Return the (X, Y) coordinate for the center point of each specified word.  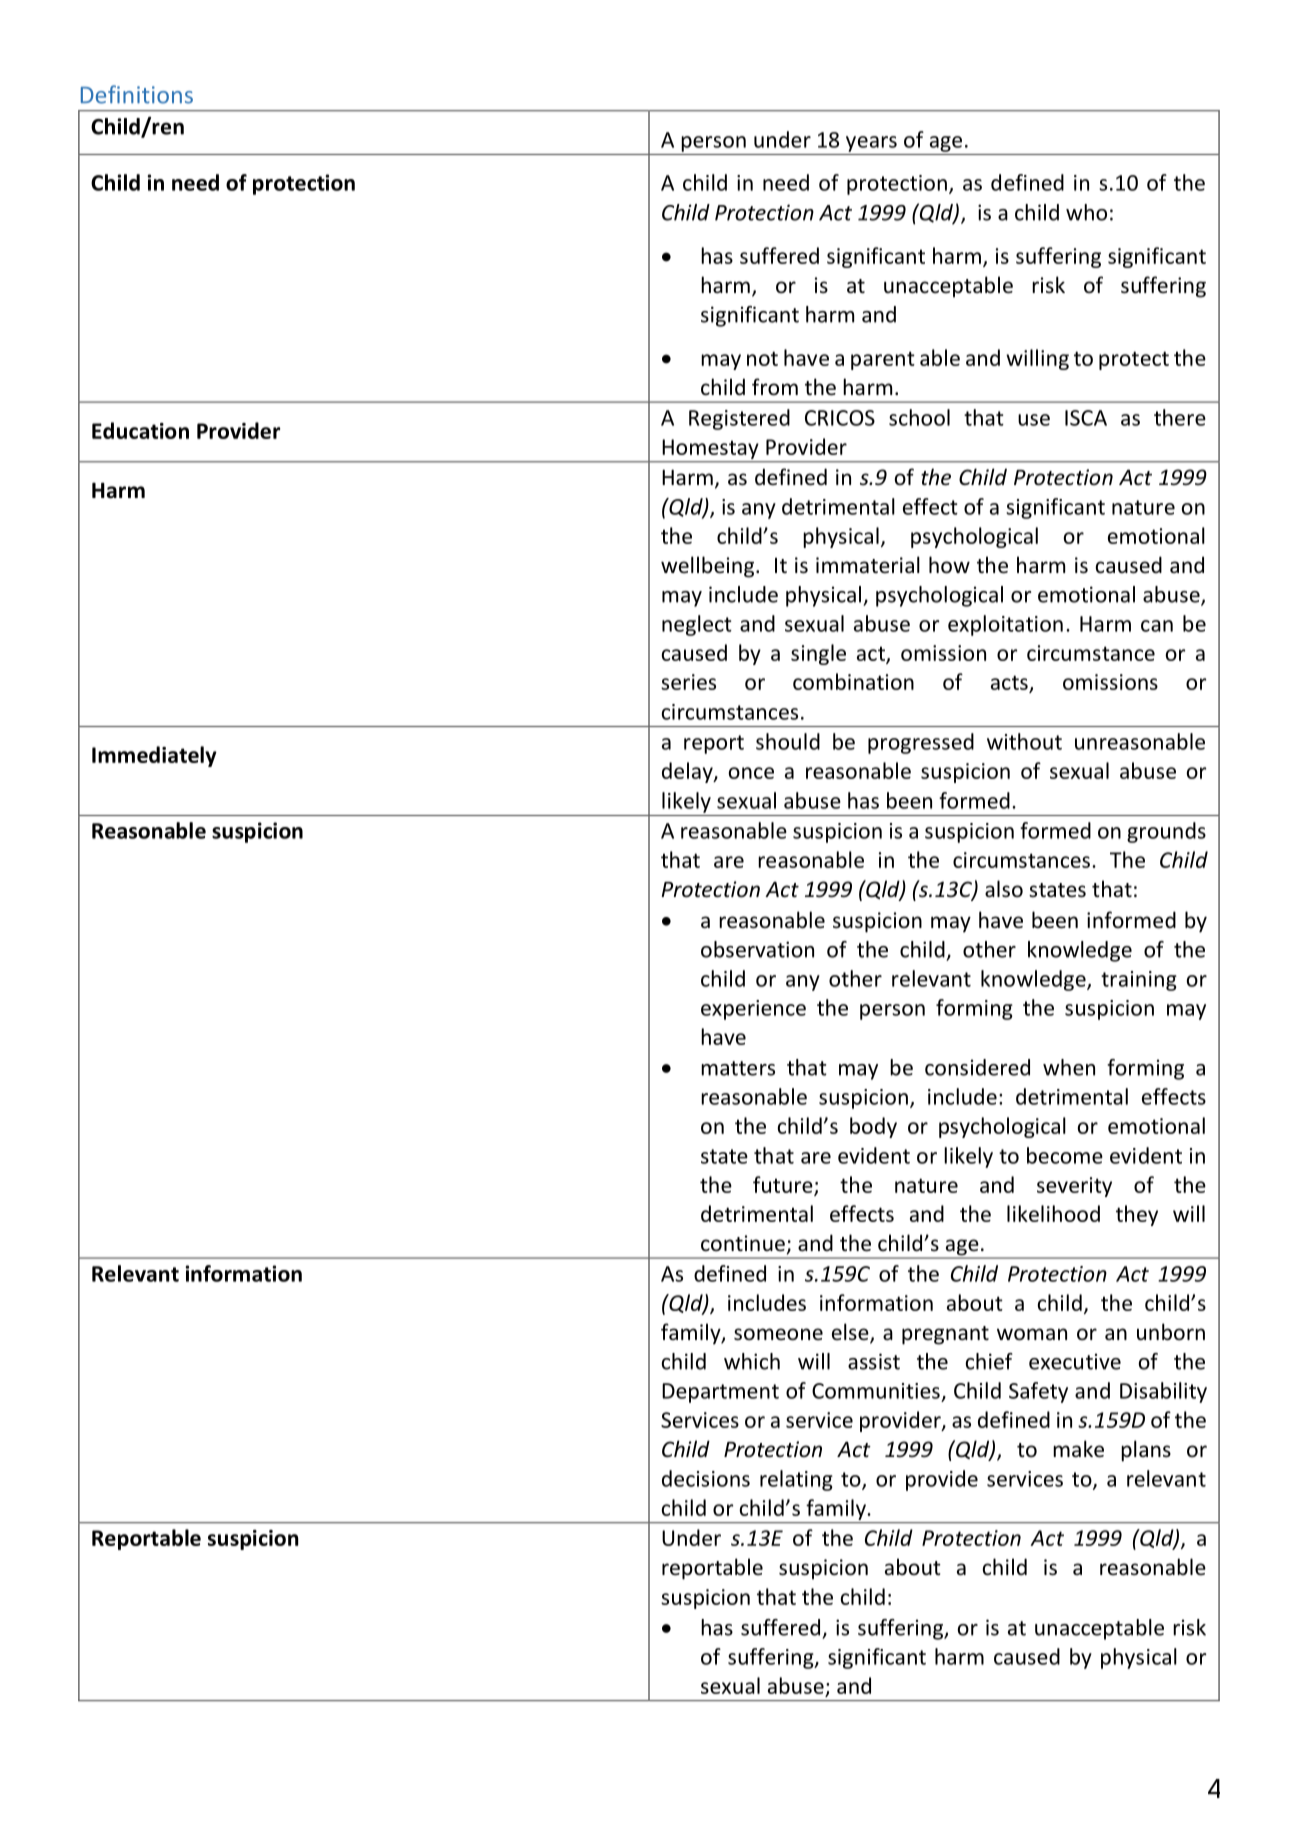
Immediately (154, 756)
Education (140, 430)
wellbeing (709, 567)
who (1086, 212)
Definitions (137, 94)
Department (720, 1393)
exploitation (1005, 625)
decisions (706, 1478)
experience (753, 1010)
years (871, 144)
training (1139, 981)
